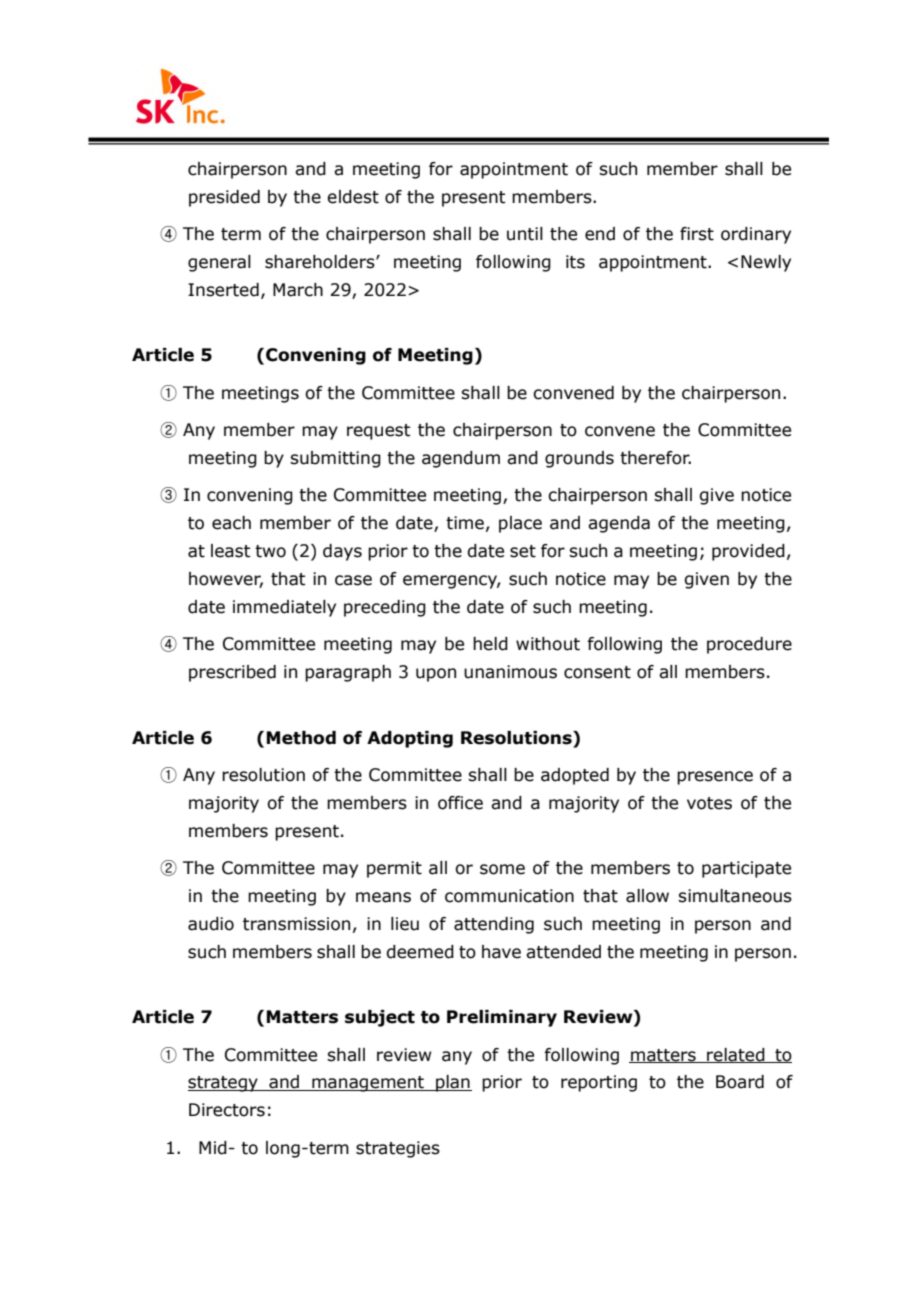 The height and width of the image is (1308, 924). What do you see at coordinates (740, 1082) in the image?
I see `Board` at bounding box center [740, 1082].
